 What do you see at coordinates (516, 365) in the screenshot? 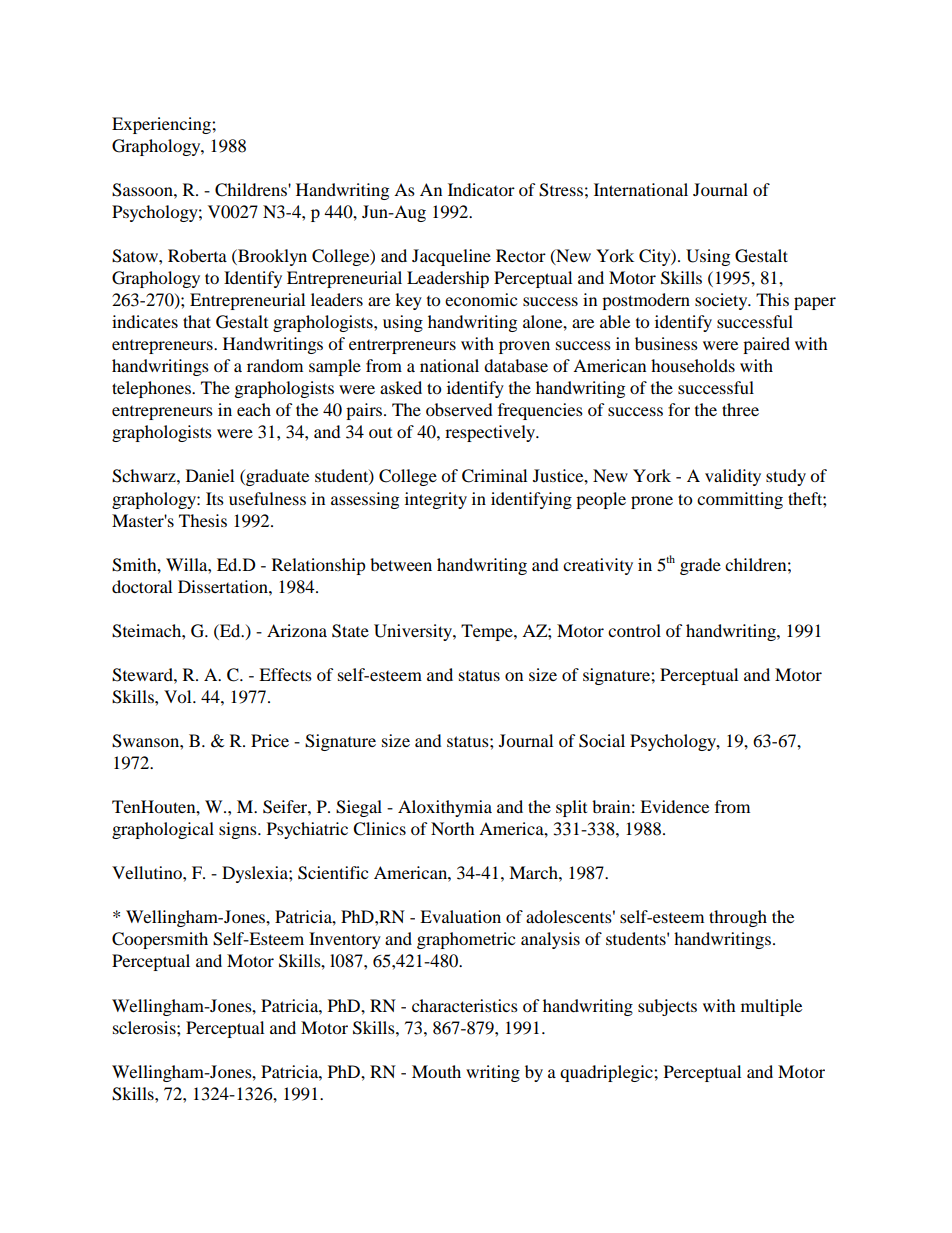
I see `database` at bounding box center [516, 365].
